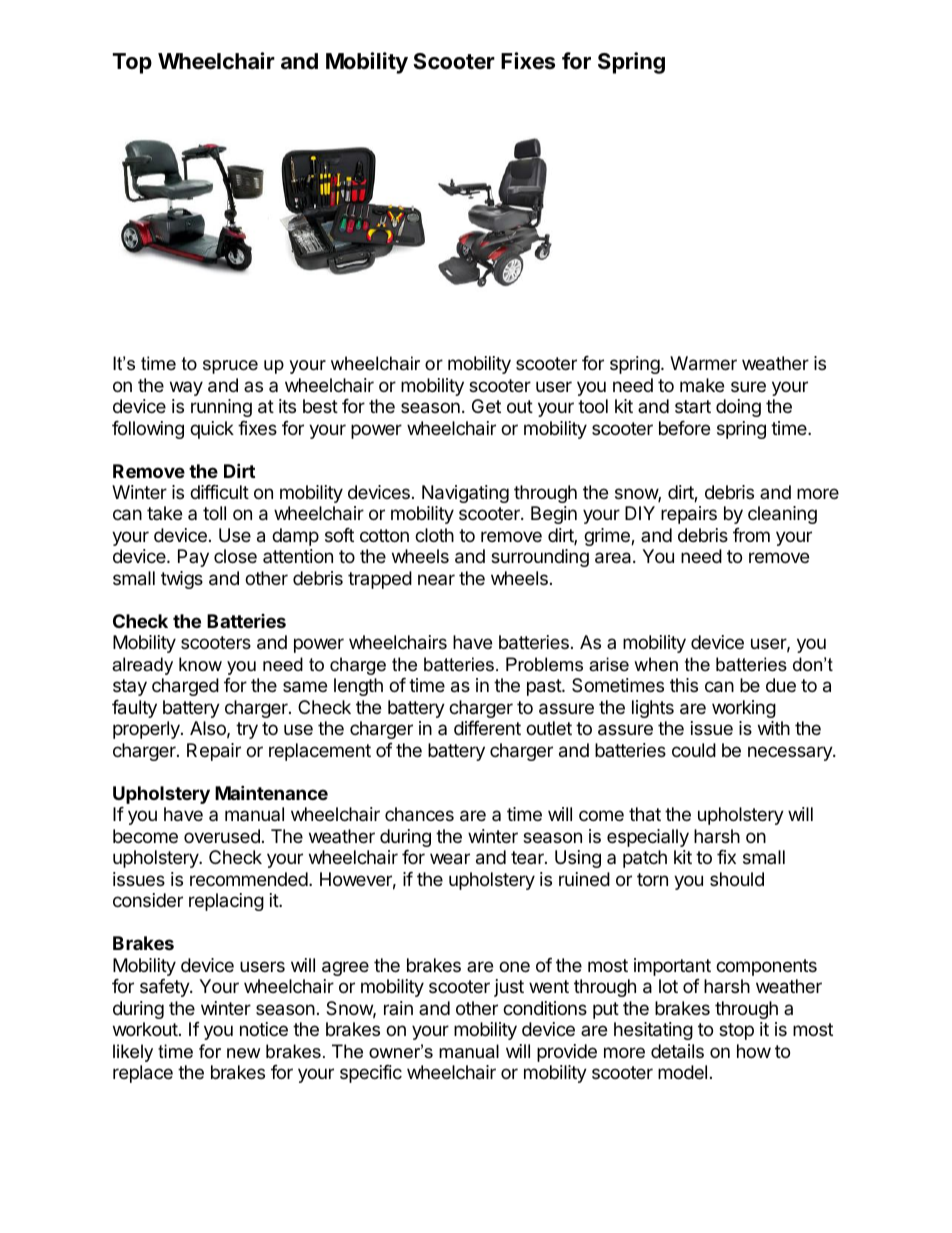 The width and height of the screenshot is (952, 1233). I want to click on way, so click(186, 388).
